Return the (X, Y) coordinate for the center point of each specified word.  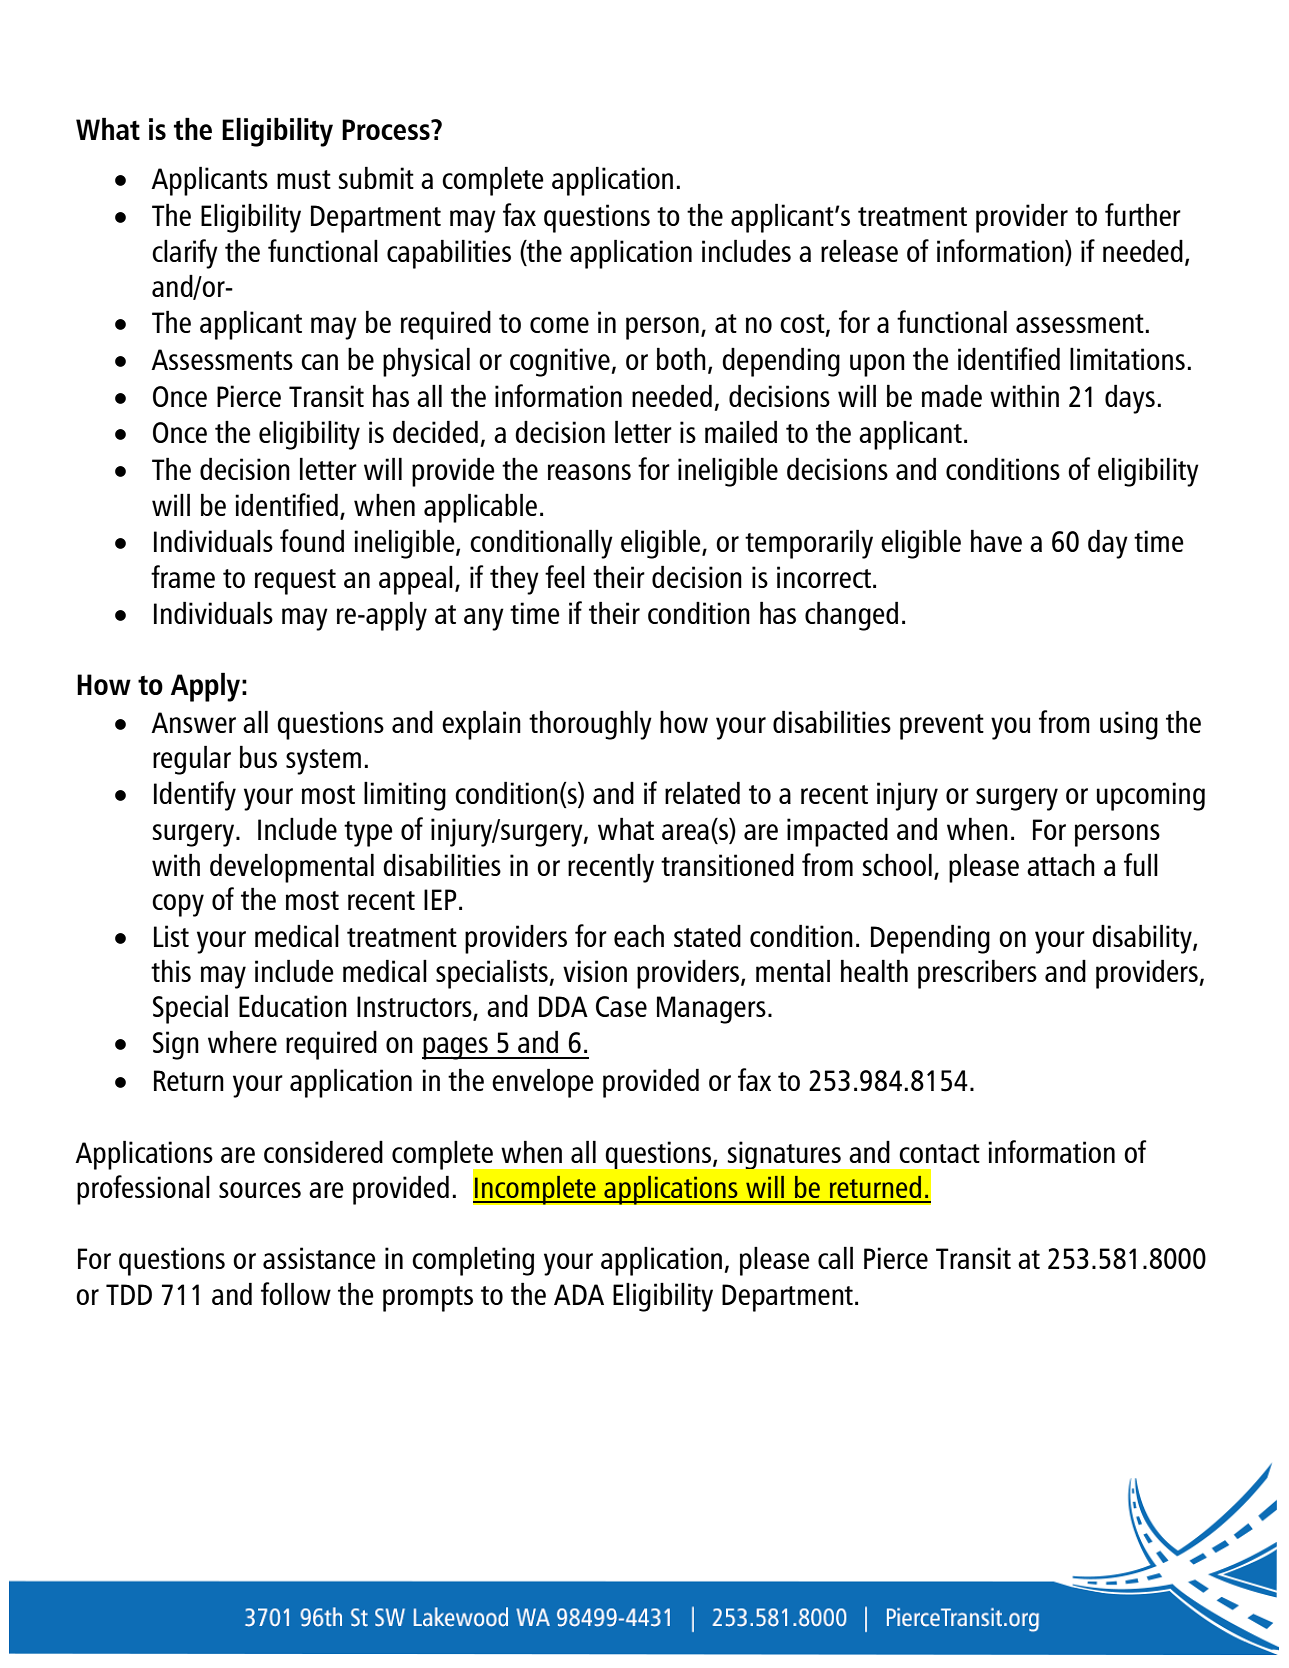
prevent (942, 727)
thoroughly (590, 725)
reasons (589, 472)
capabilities (449, 254)
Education (293, 1005)
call (835, 1257)
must (304, 179)
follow (296, 1293)
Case (621, 1006)
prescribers (977, 974)
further (1143, 214)
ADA (579, 1294)
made (952, 395)
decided (435, 431)
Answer (193, 722)
